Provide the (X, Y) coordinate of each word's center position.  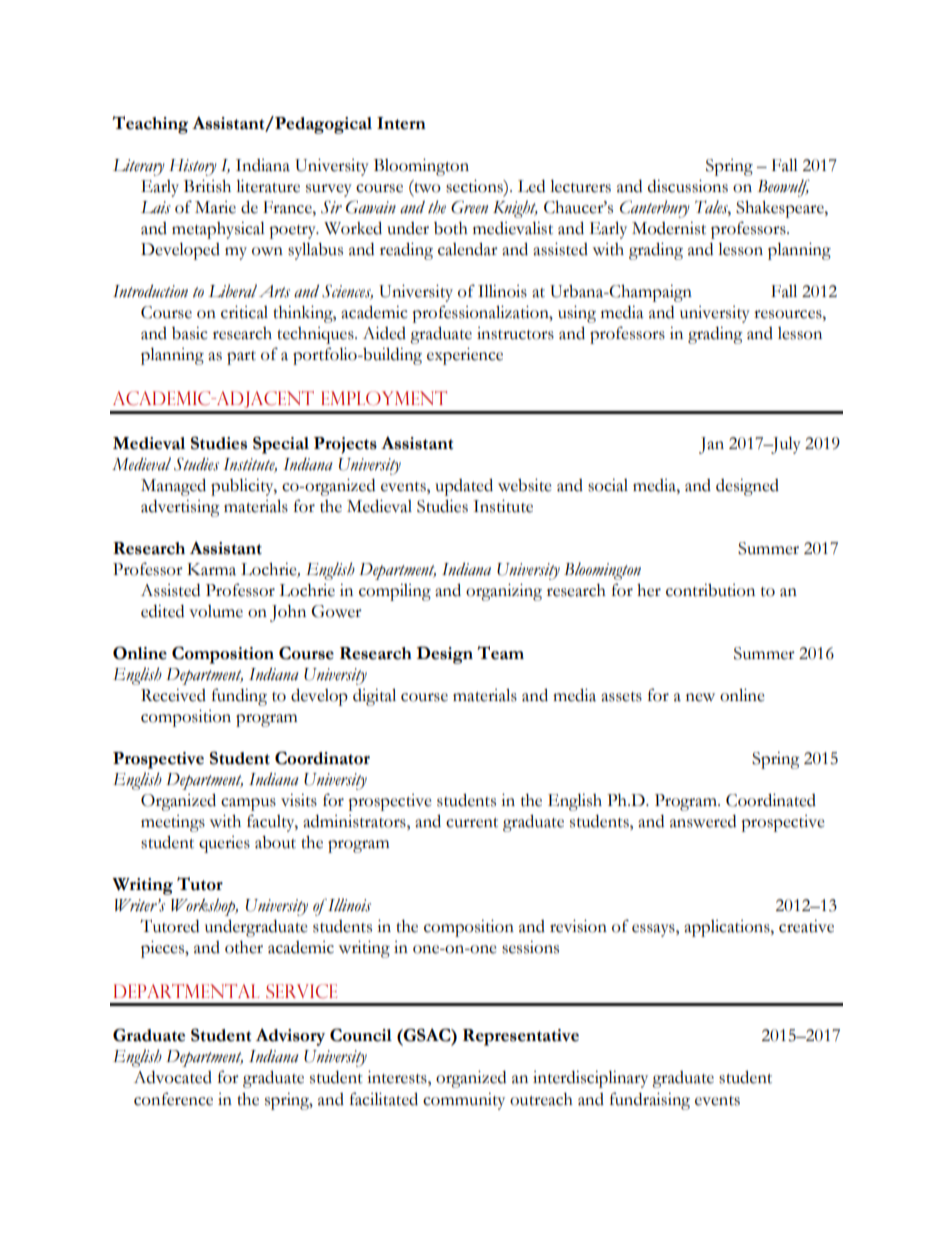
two (426, 188)
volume (216, 611)
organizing (504, 592)
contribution (710, 590)
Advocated (173, 1077)
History (193, 167)
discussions (688, 186)
